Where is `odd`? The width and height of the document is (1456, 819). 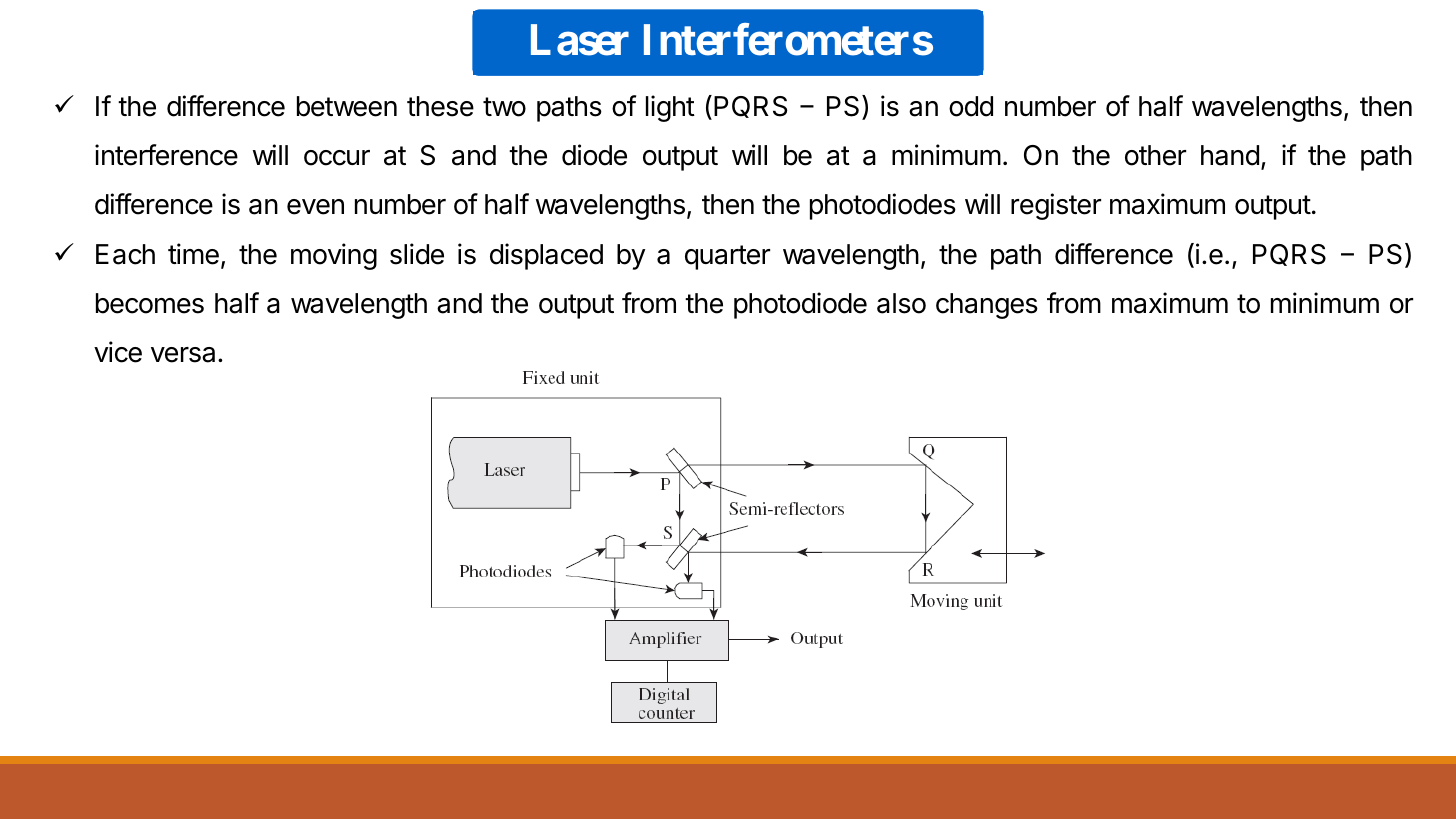
odd is located at coordinates (971, 106).
